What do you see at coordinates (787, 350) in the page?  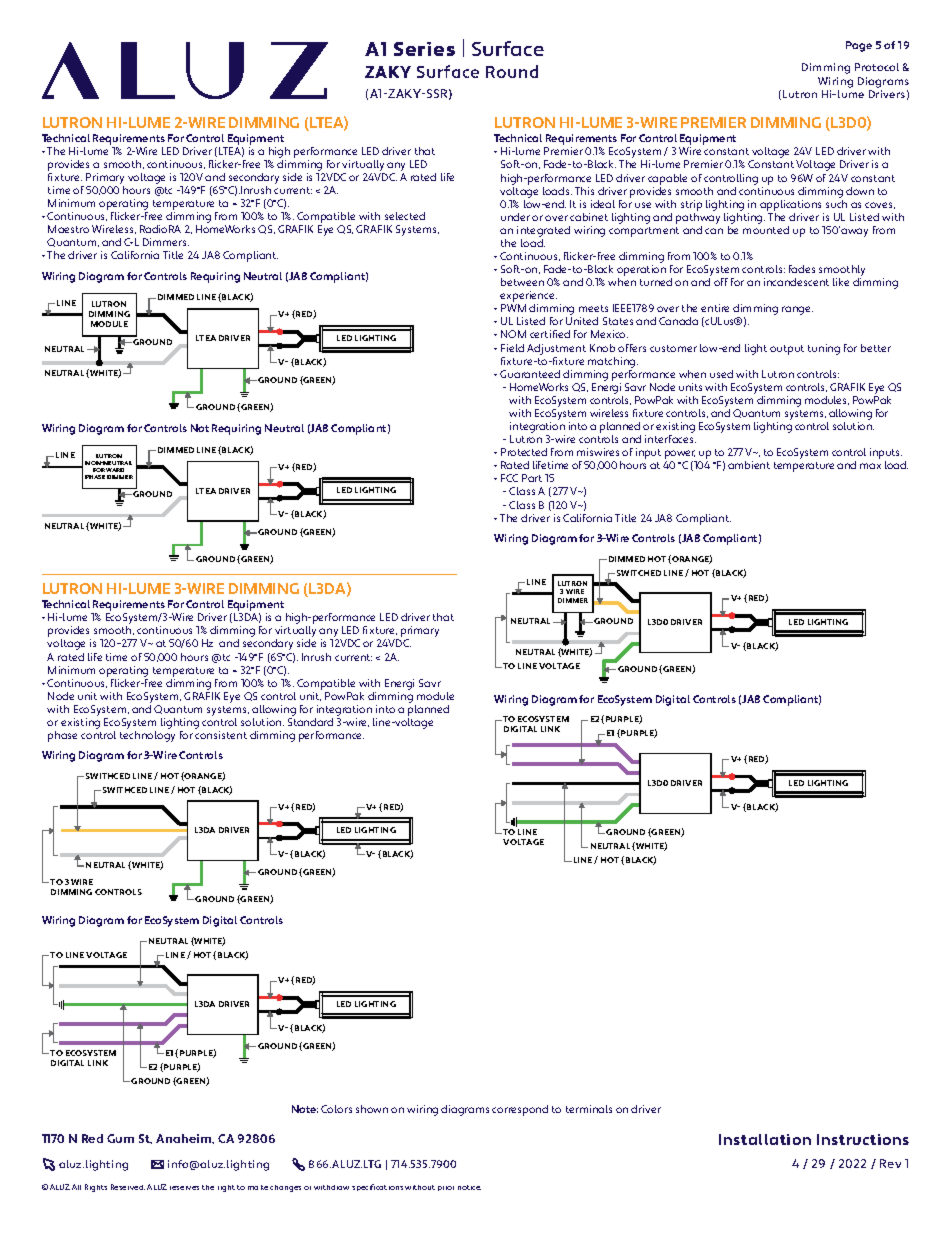 I see `output` at bounding box center [787, 350].
